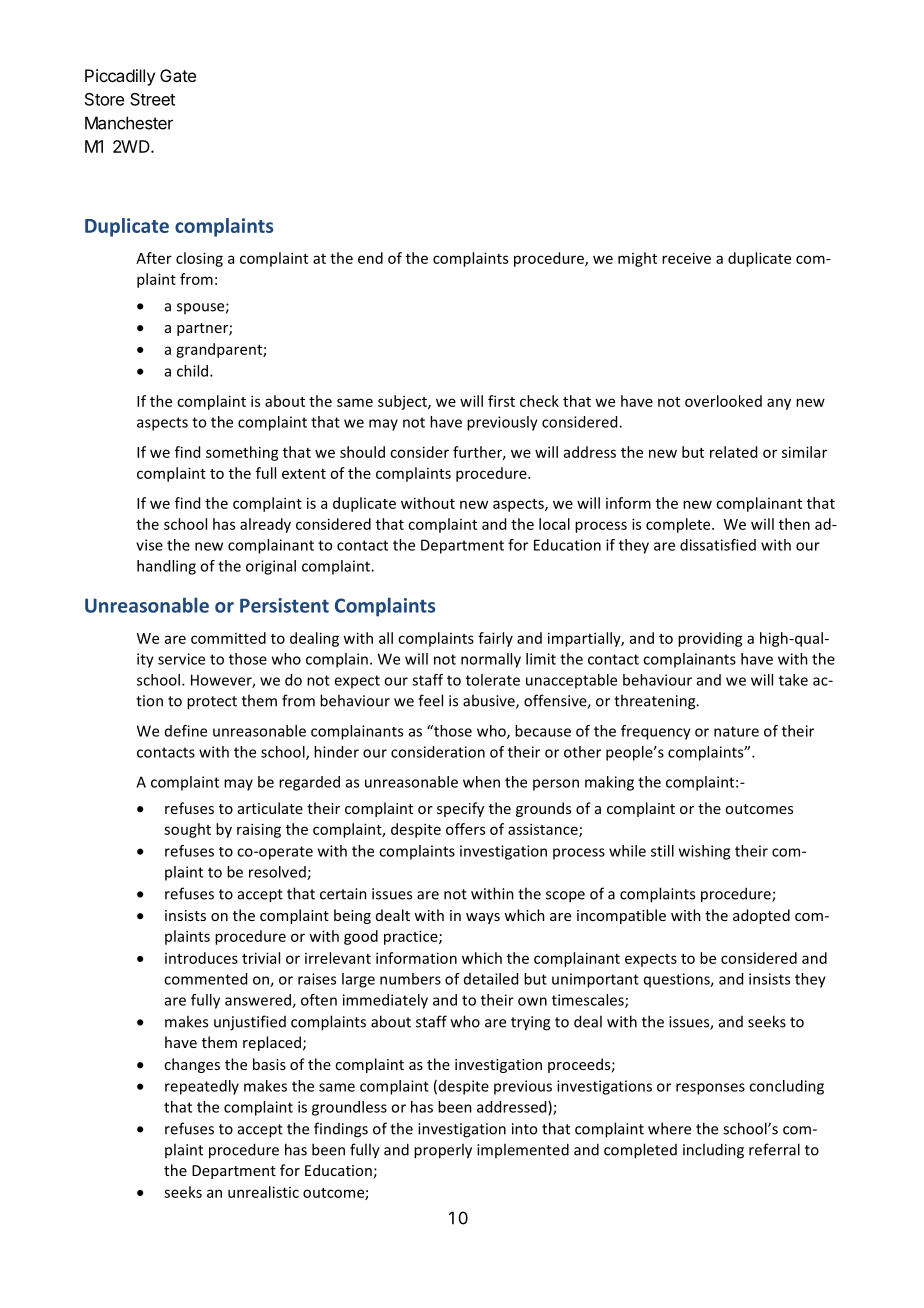  What do you see at coordinates (501, 401) in the image?
I see `first` at bounding box center [501, 401].
